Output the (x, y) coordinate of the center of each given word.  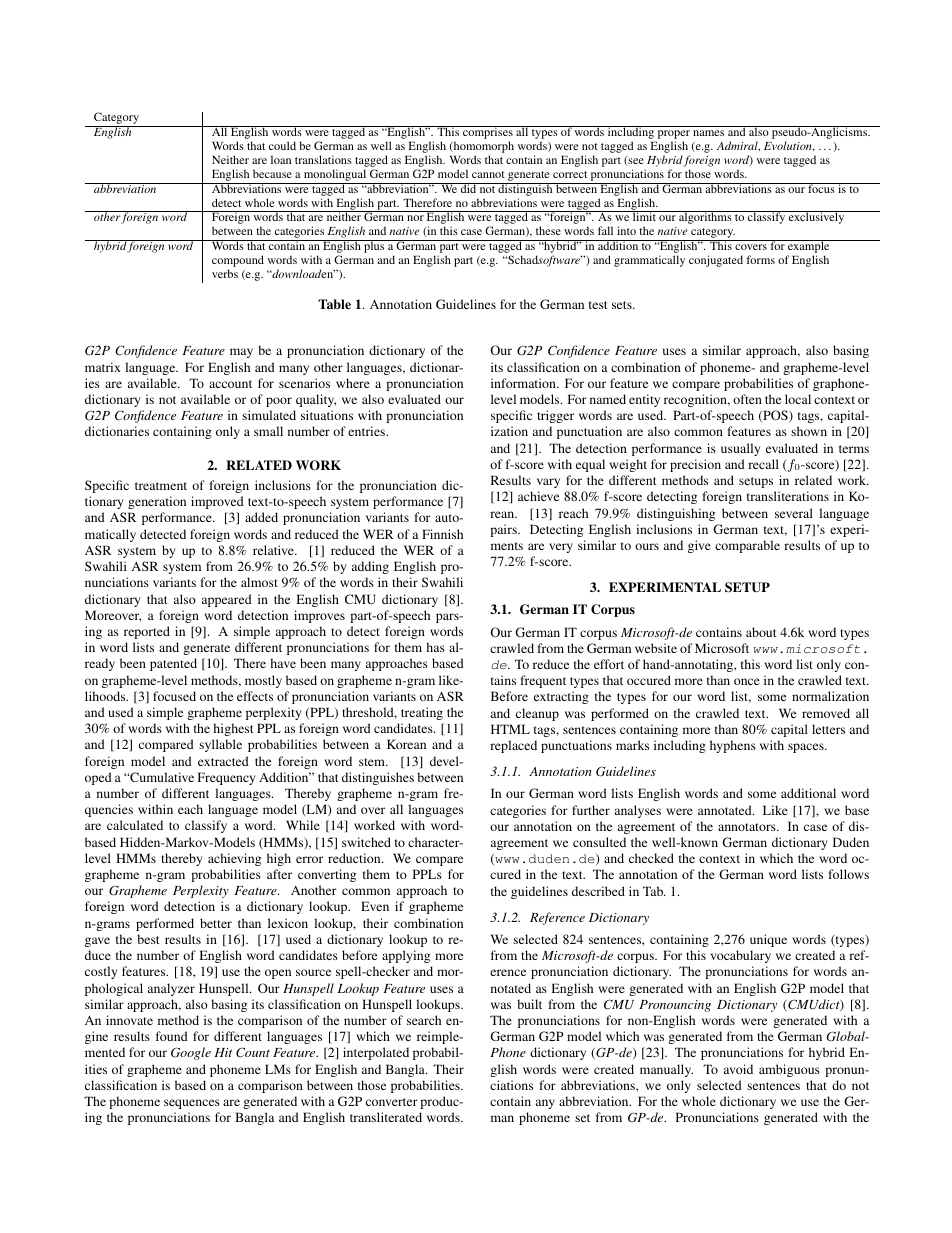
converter (392, 1102)
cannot (488, 174)
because (272, 173)
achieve (538, 496)
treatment (161, 486)
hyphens (733, 746)
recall (763, 464)
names (708, 133)
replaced (513, 746)
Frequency (226, 778)
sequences (192, 1104)
